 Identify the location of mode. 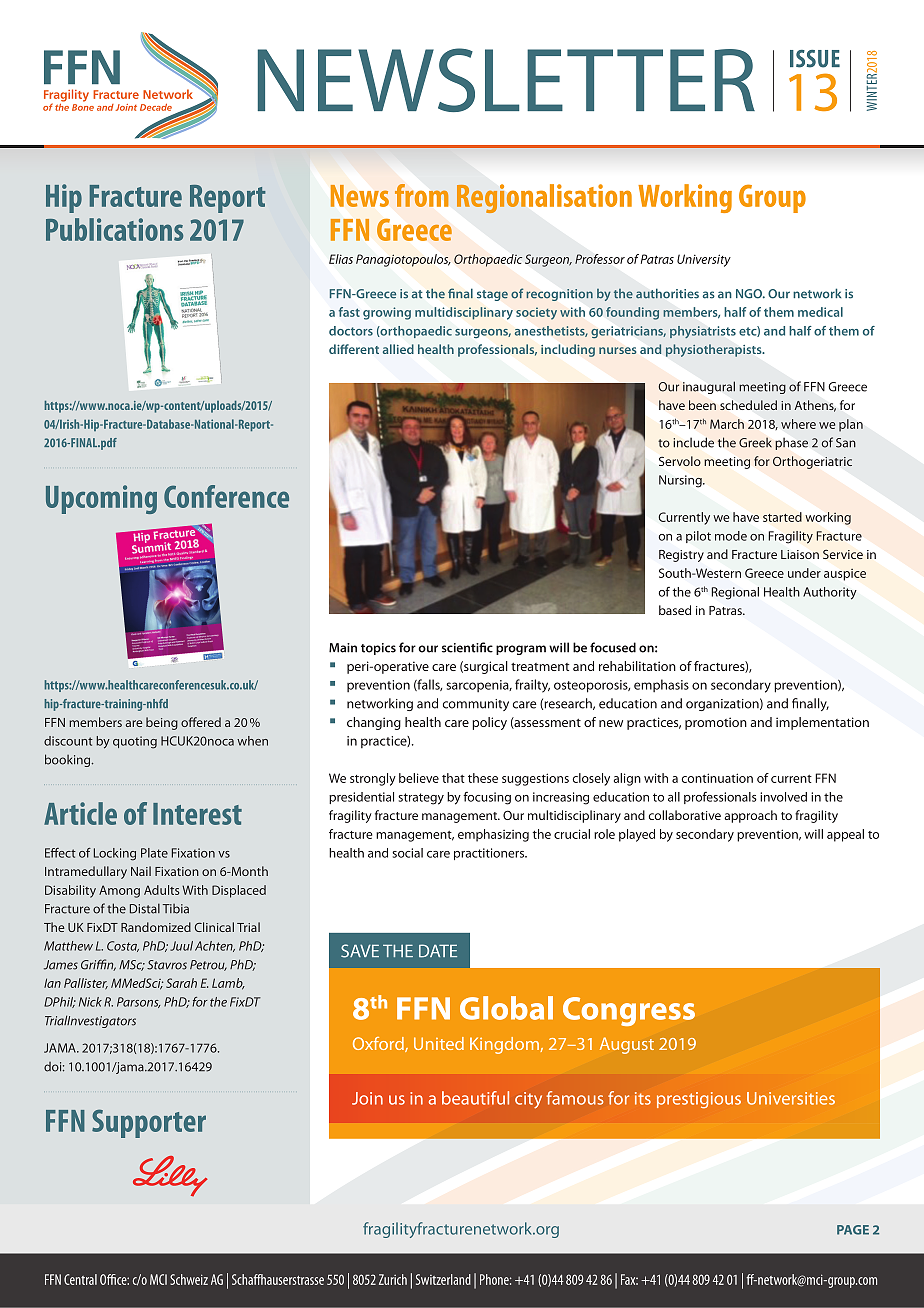
(731, 536).
